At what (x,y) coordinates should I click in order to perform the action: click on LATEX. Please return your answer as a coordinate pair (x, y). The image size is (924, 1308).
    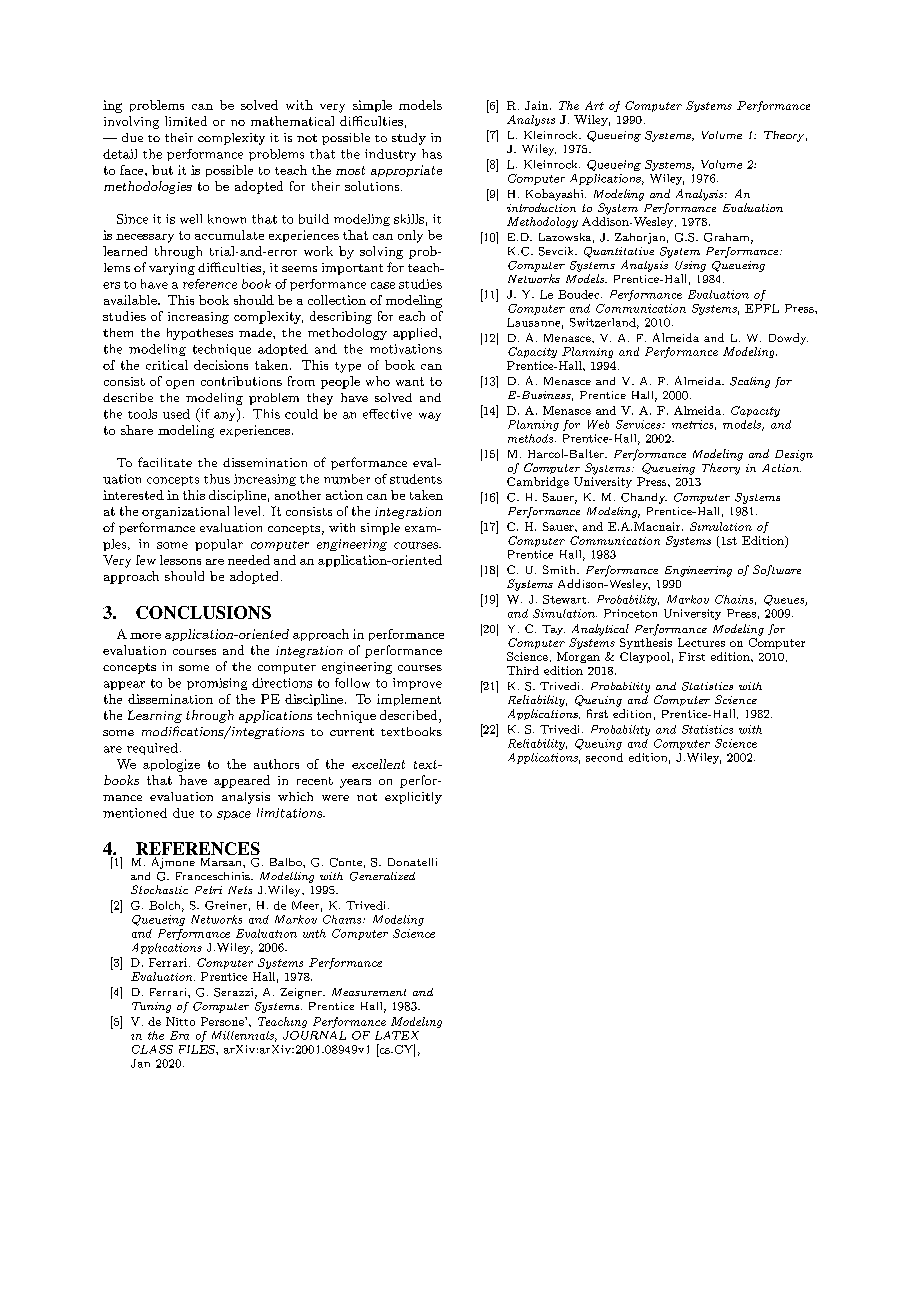
    Looking at the image, I should click on (397, 1035).
